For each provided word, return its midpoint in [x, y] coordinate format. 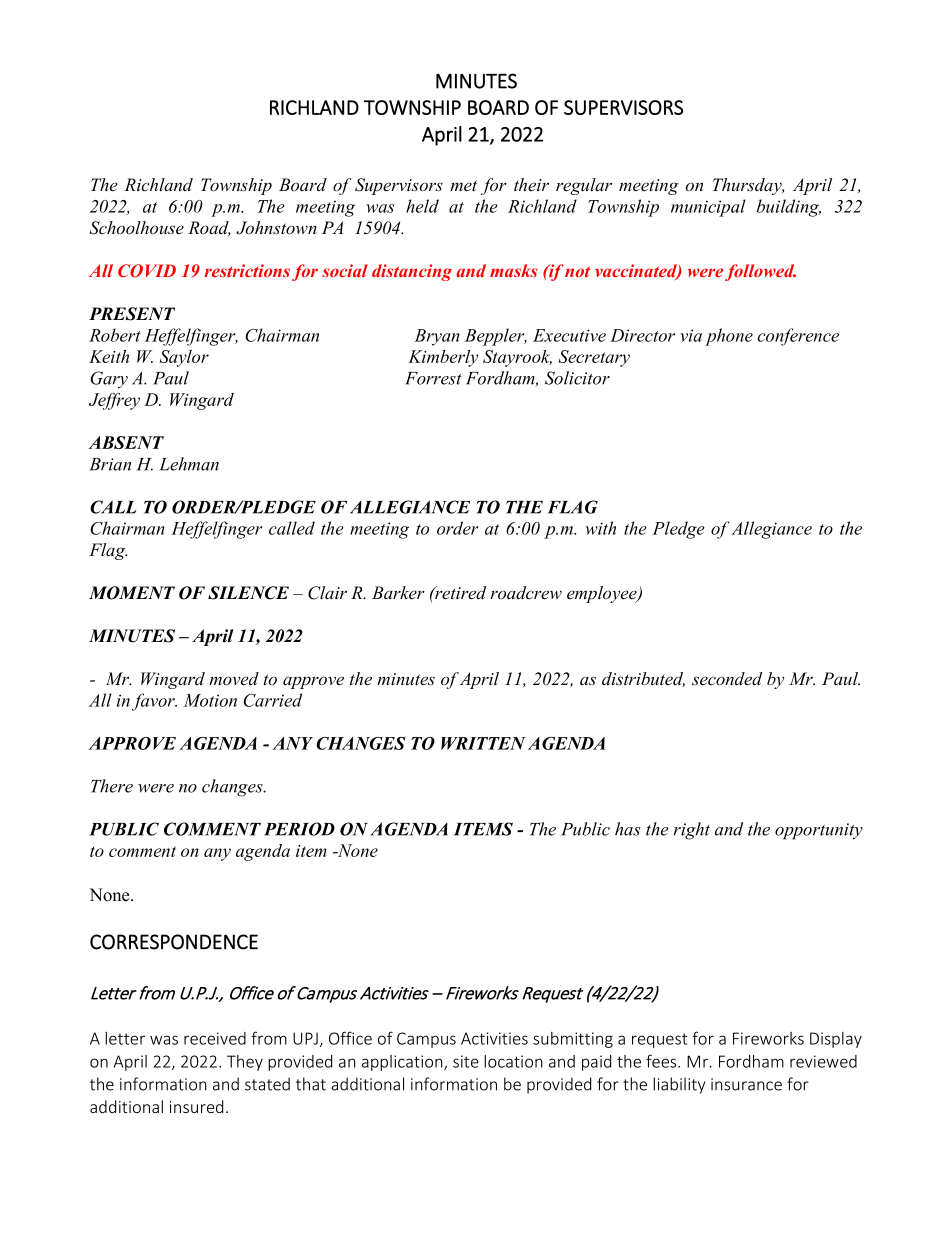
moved [234, 679]
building [789, 208]
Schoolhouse [136, 228]
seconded [727, 679]
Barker [398, 593]
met [463, 186]
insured [196, 1106]
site [466, 1061]
